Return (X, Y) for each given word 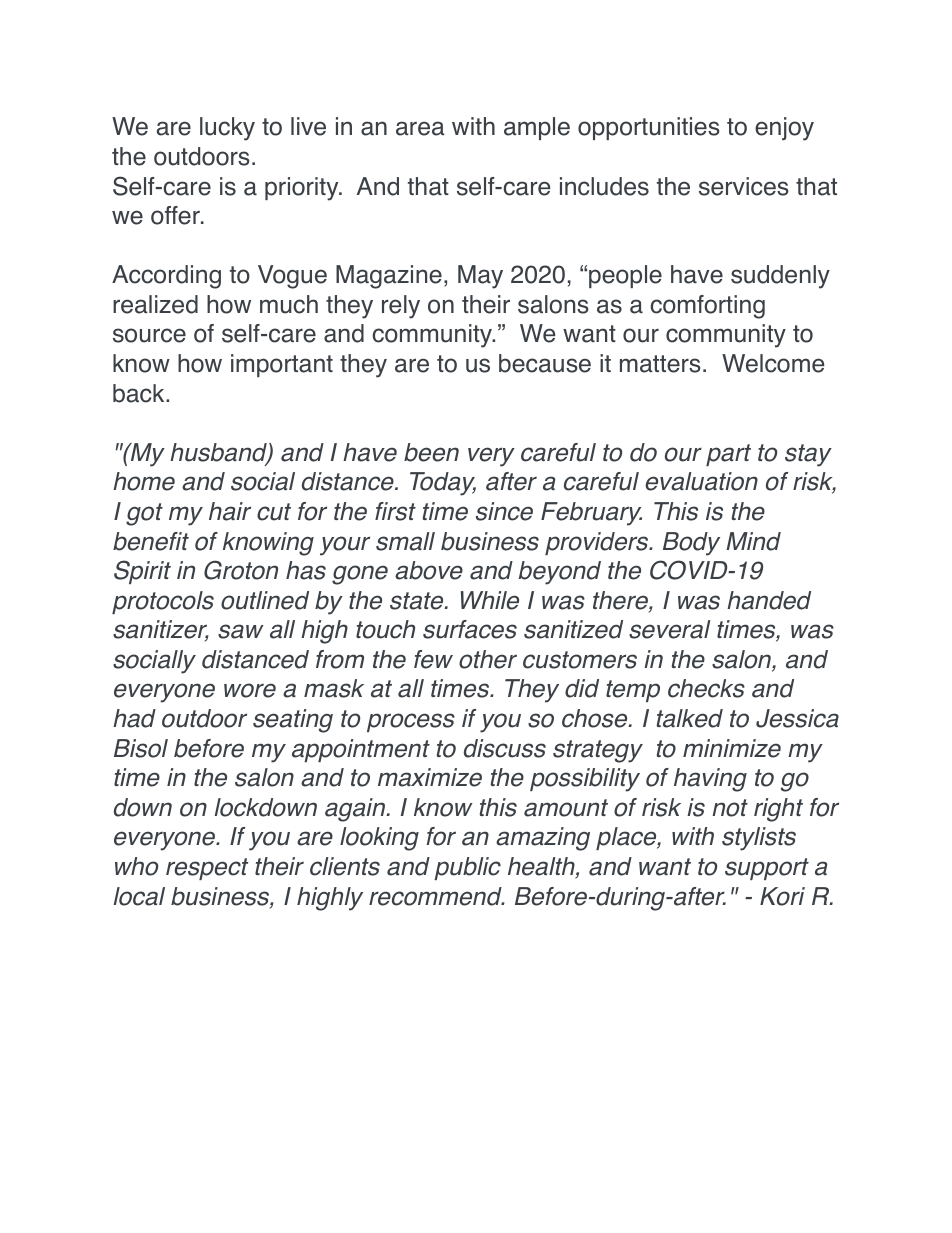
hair (230, 511)
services (744, 186)
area (420, 128)
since (504, 511)
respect (207, 869)
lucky (227, 129)
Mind (753, 541)
